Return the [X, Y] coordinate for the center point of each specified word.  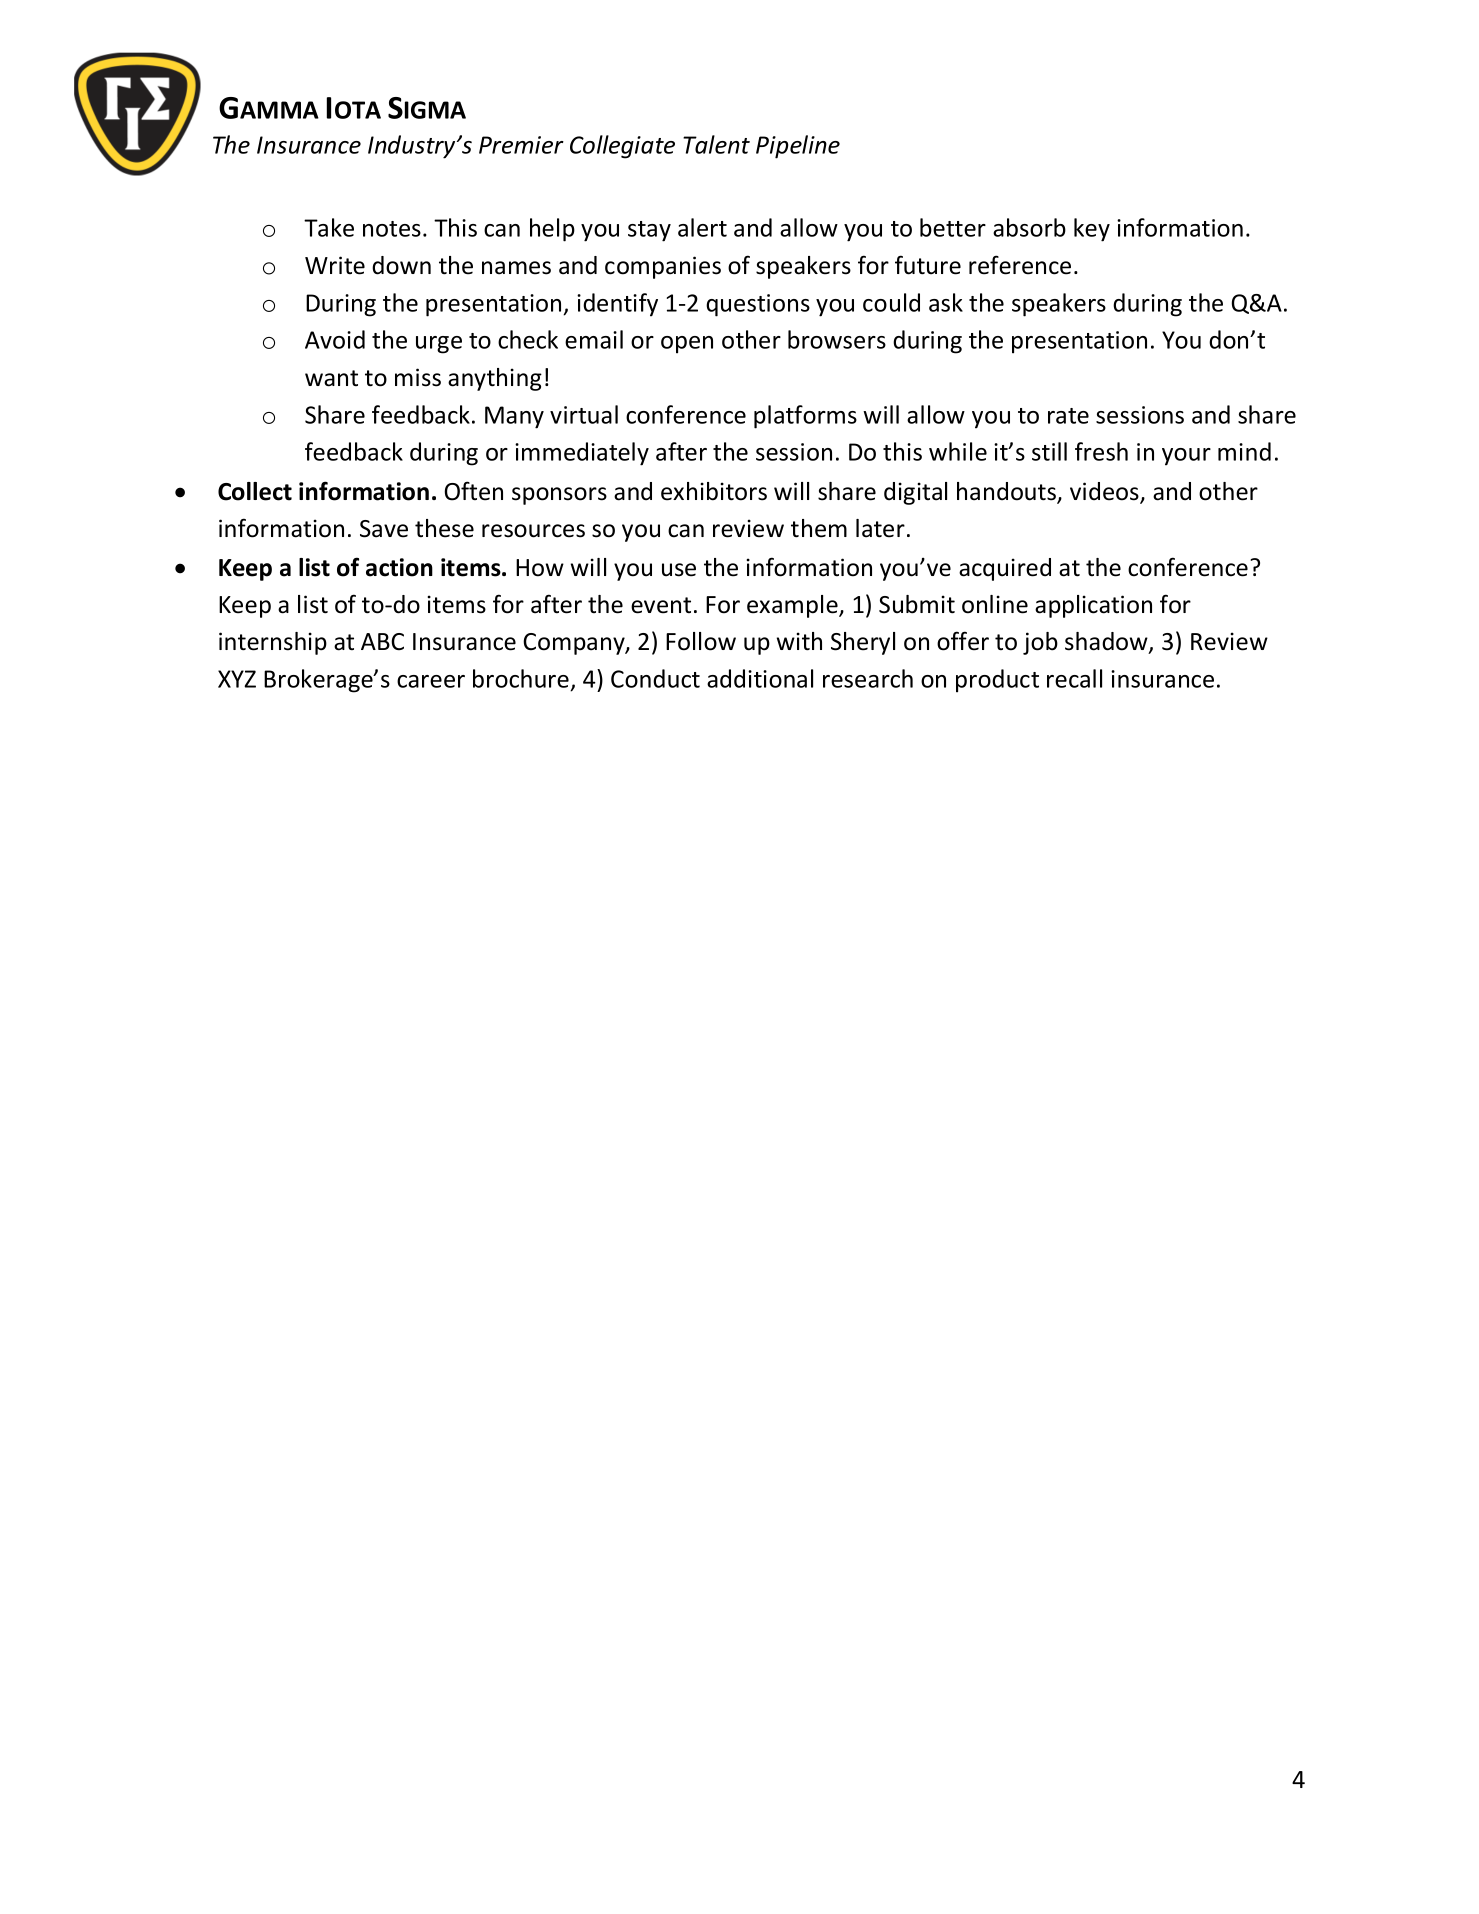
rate [1068, 416]
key [1092, 230]
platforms [805, 417]
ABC [382, 642]
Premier [521, 145]
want [331, 378]
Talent [716, 144]
